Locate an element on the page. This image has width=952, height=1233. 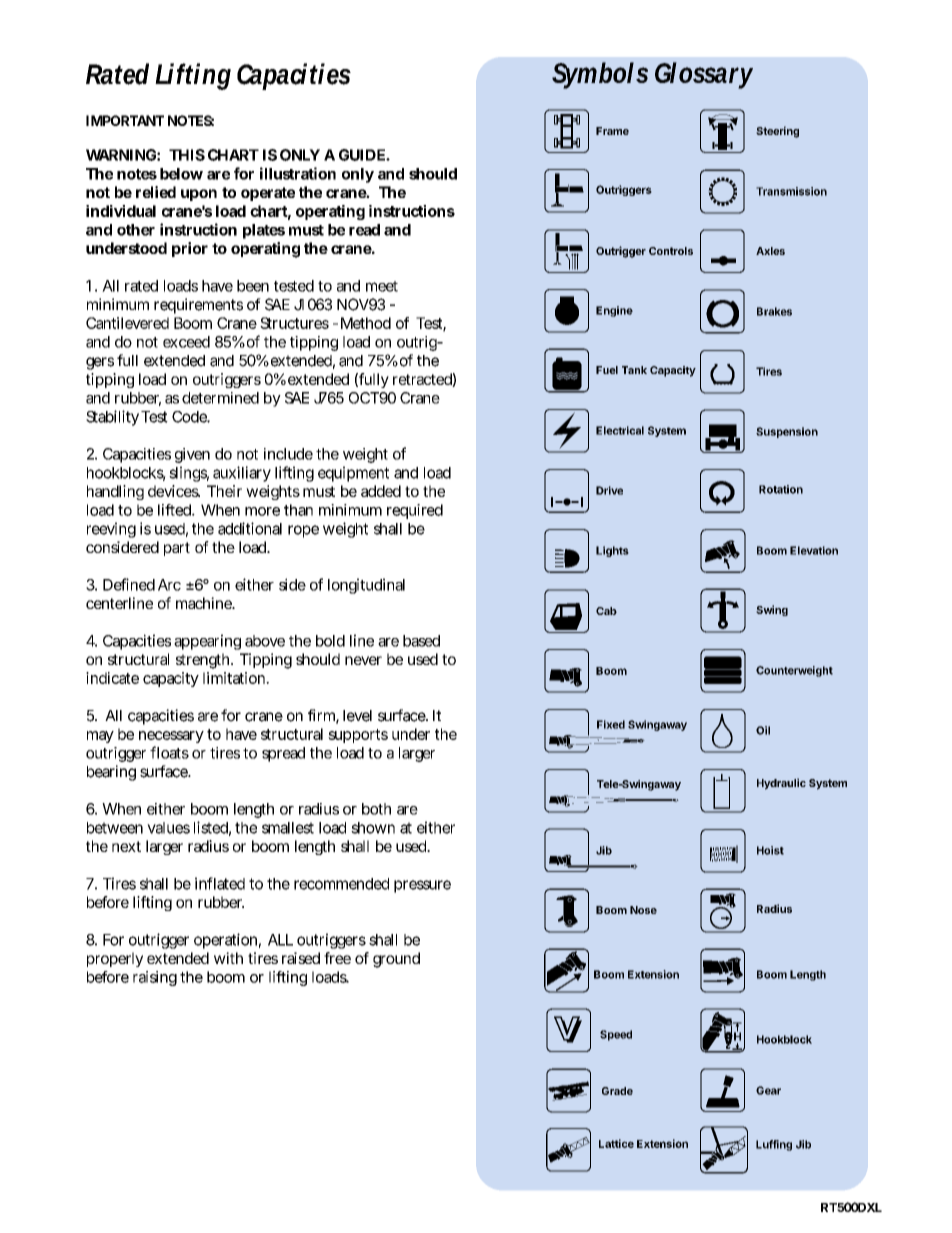
machine is located at coordinates (205, 603).
